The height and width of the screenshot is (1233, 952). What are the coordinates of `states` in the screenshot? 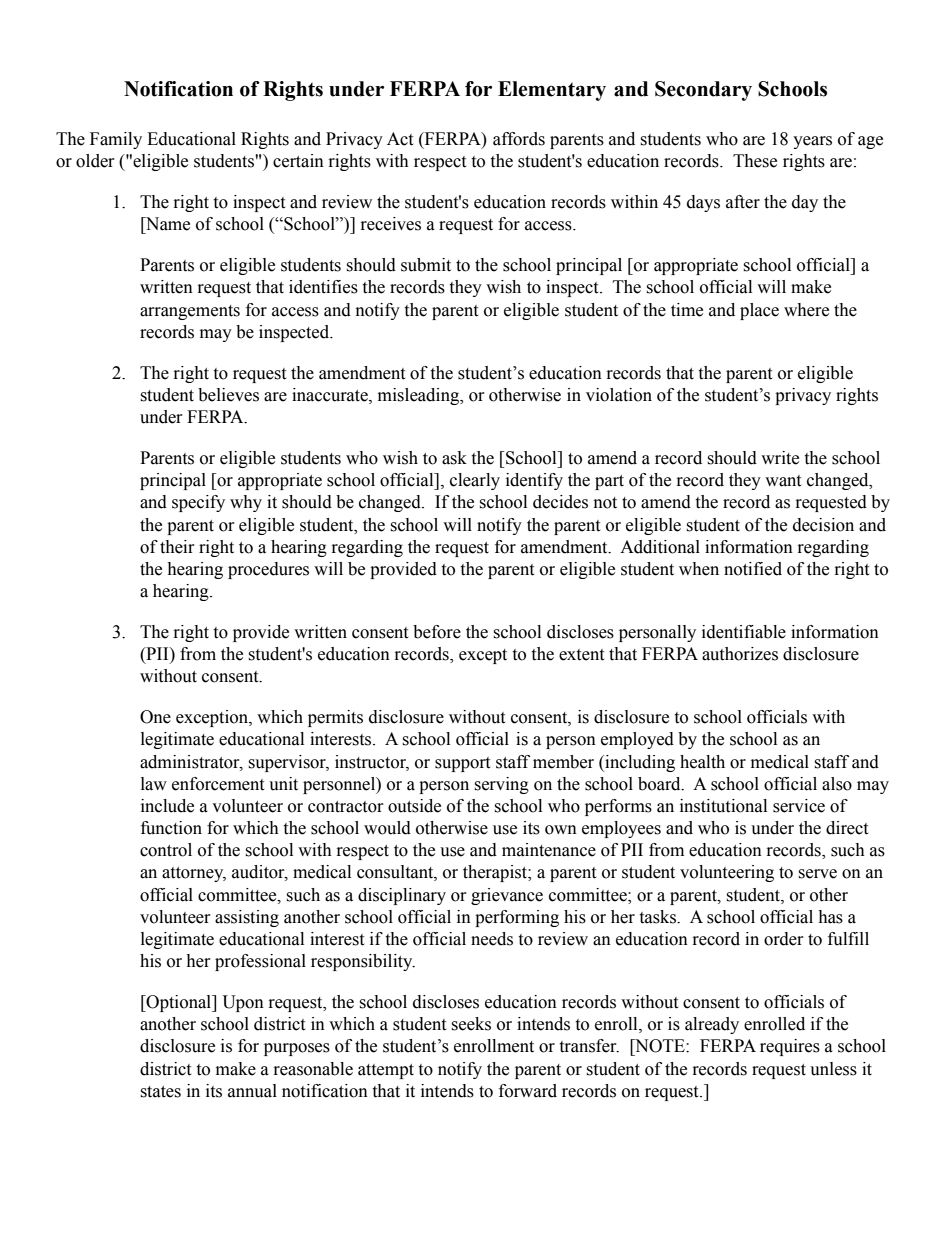 It's located at (160, 1092).
